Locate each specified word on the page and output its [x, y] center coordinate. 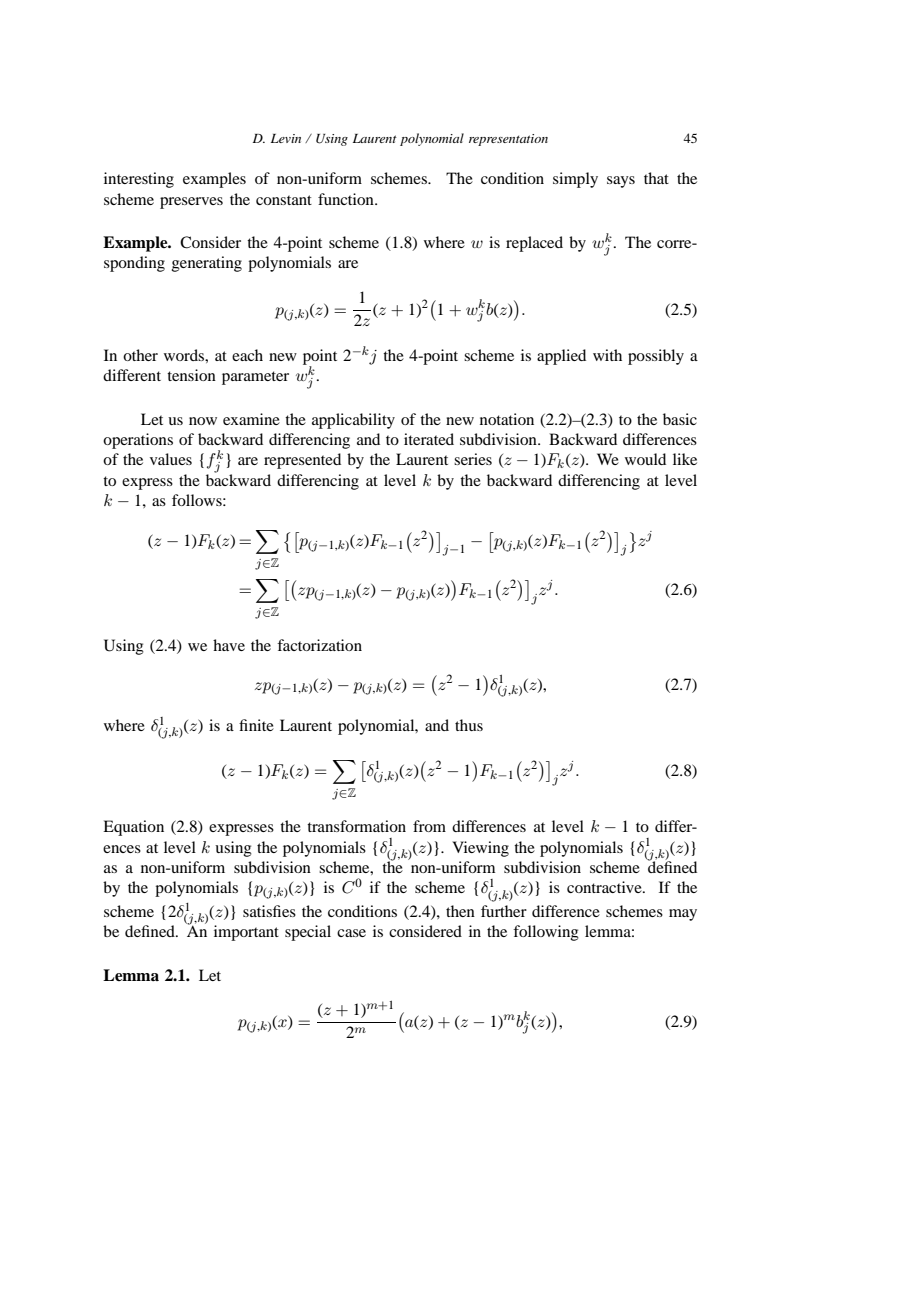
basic [680, 419]
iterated [429, 439]
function [347, 199]
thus [469, 725]
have [229, 645]
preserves [191, 203]
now [203, 421]
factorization [319, 645]
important [246, 933]
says [621, 182]
